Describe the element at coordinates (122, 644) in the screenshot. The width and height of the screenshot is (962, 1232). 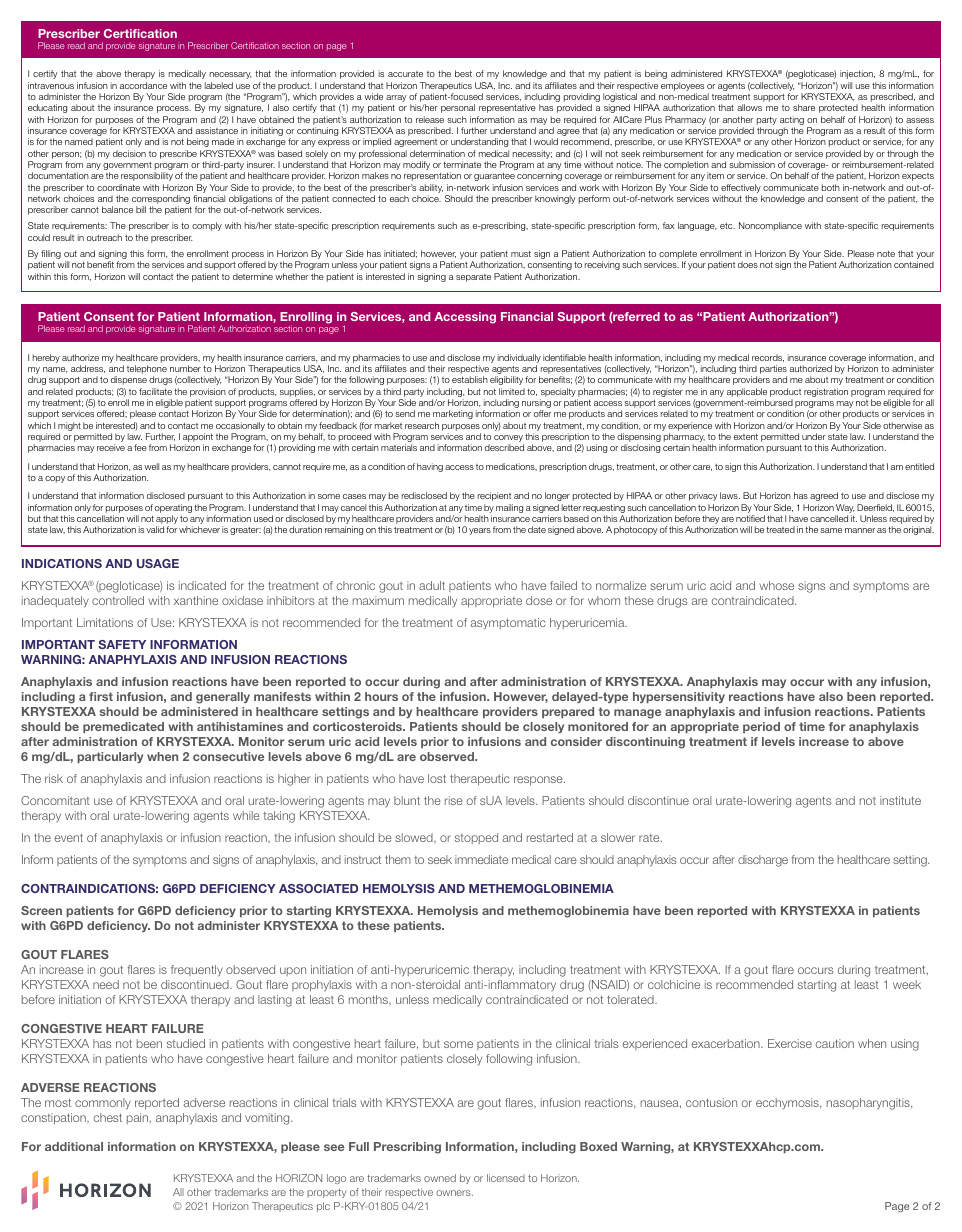
I see `SAFETY` at that location.
